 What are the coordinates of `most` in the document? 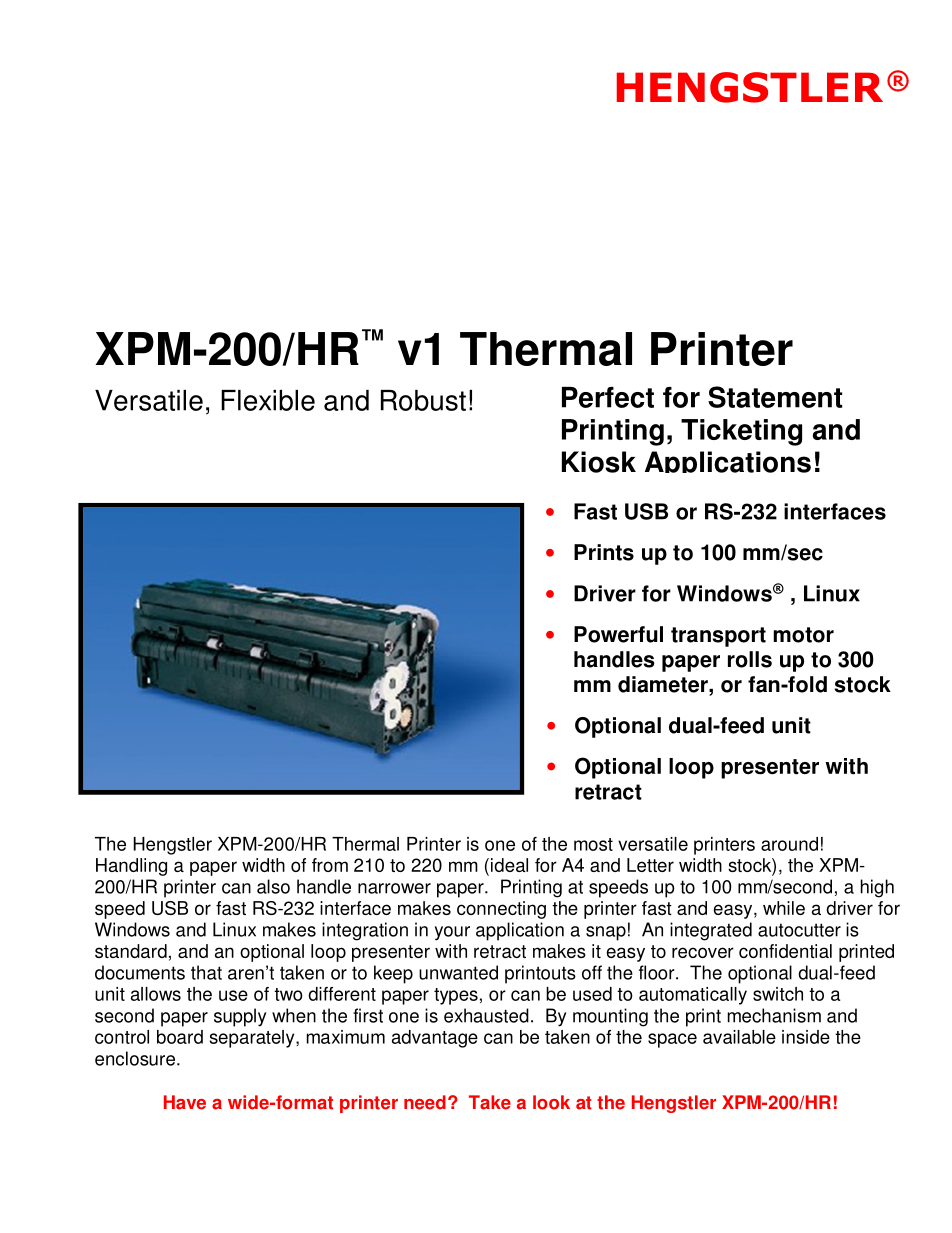 It's located at (593, 844).
